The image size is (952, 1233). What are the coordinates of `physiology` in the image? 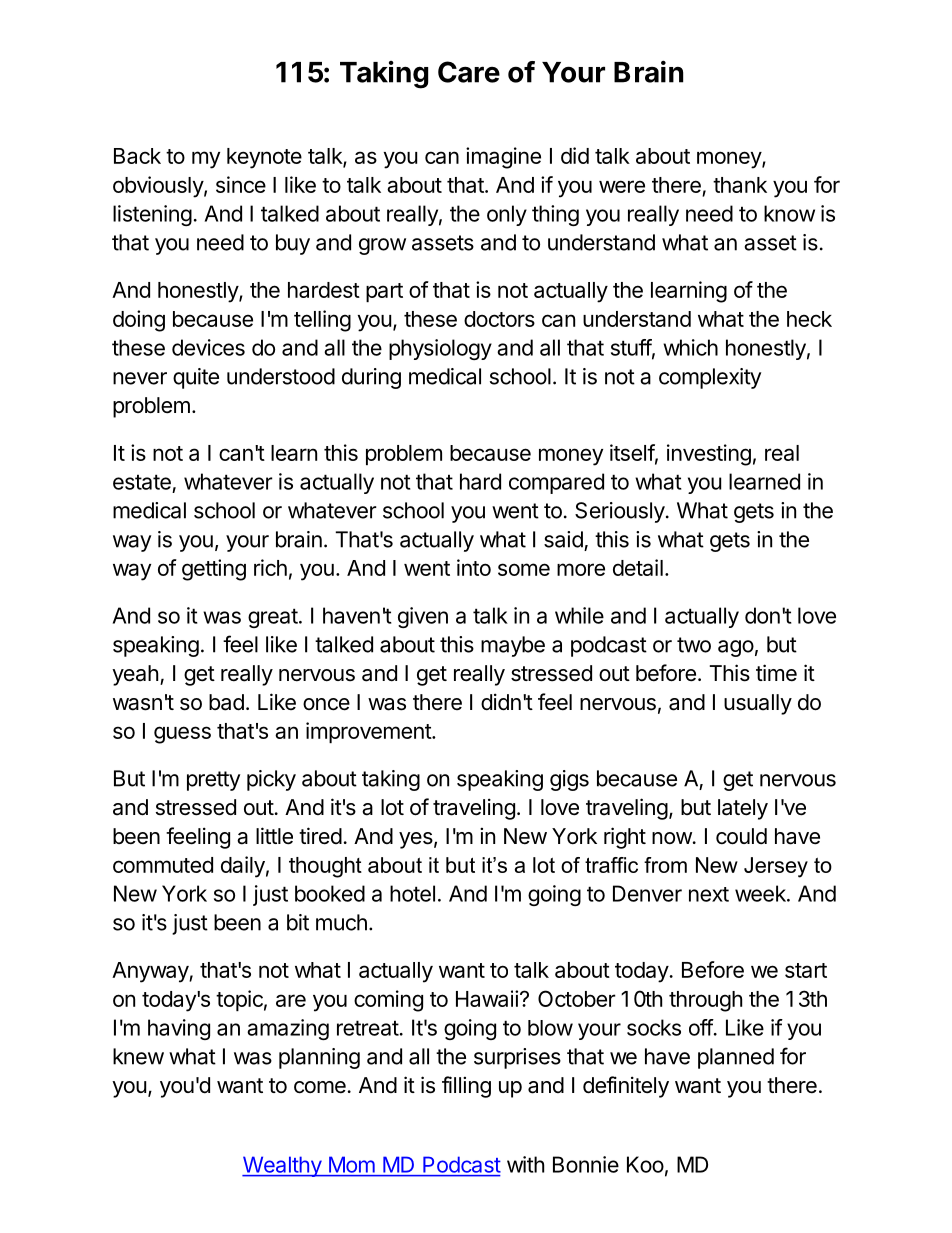 It's located at (440, 349).
